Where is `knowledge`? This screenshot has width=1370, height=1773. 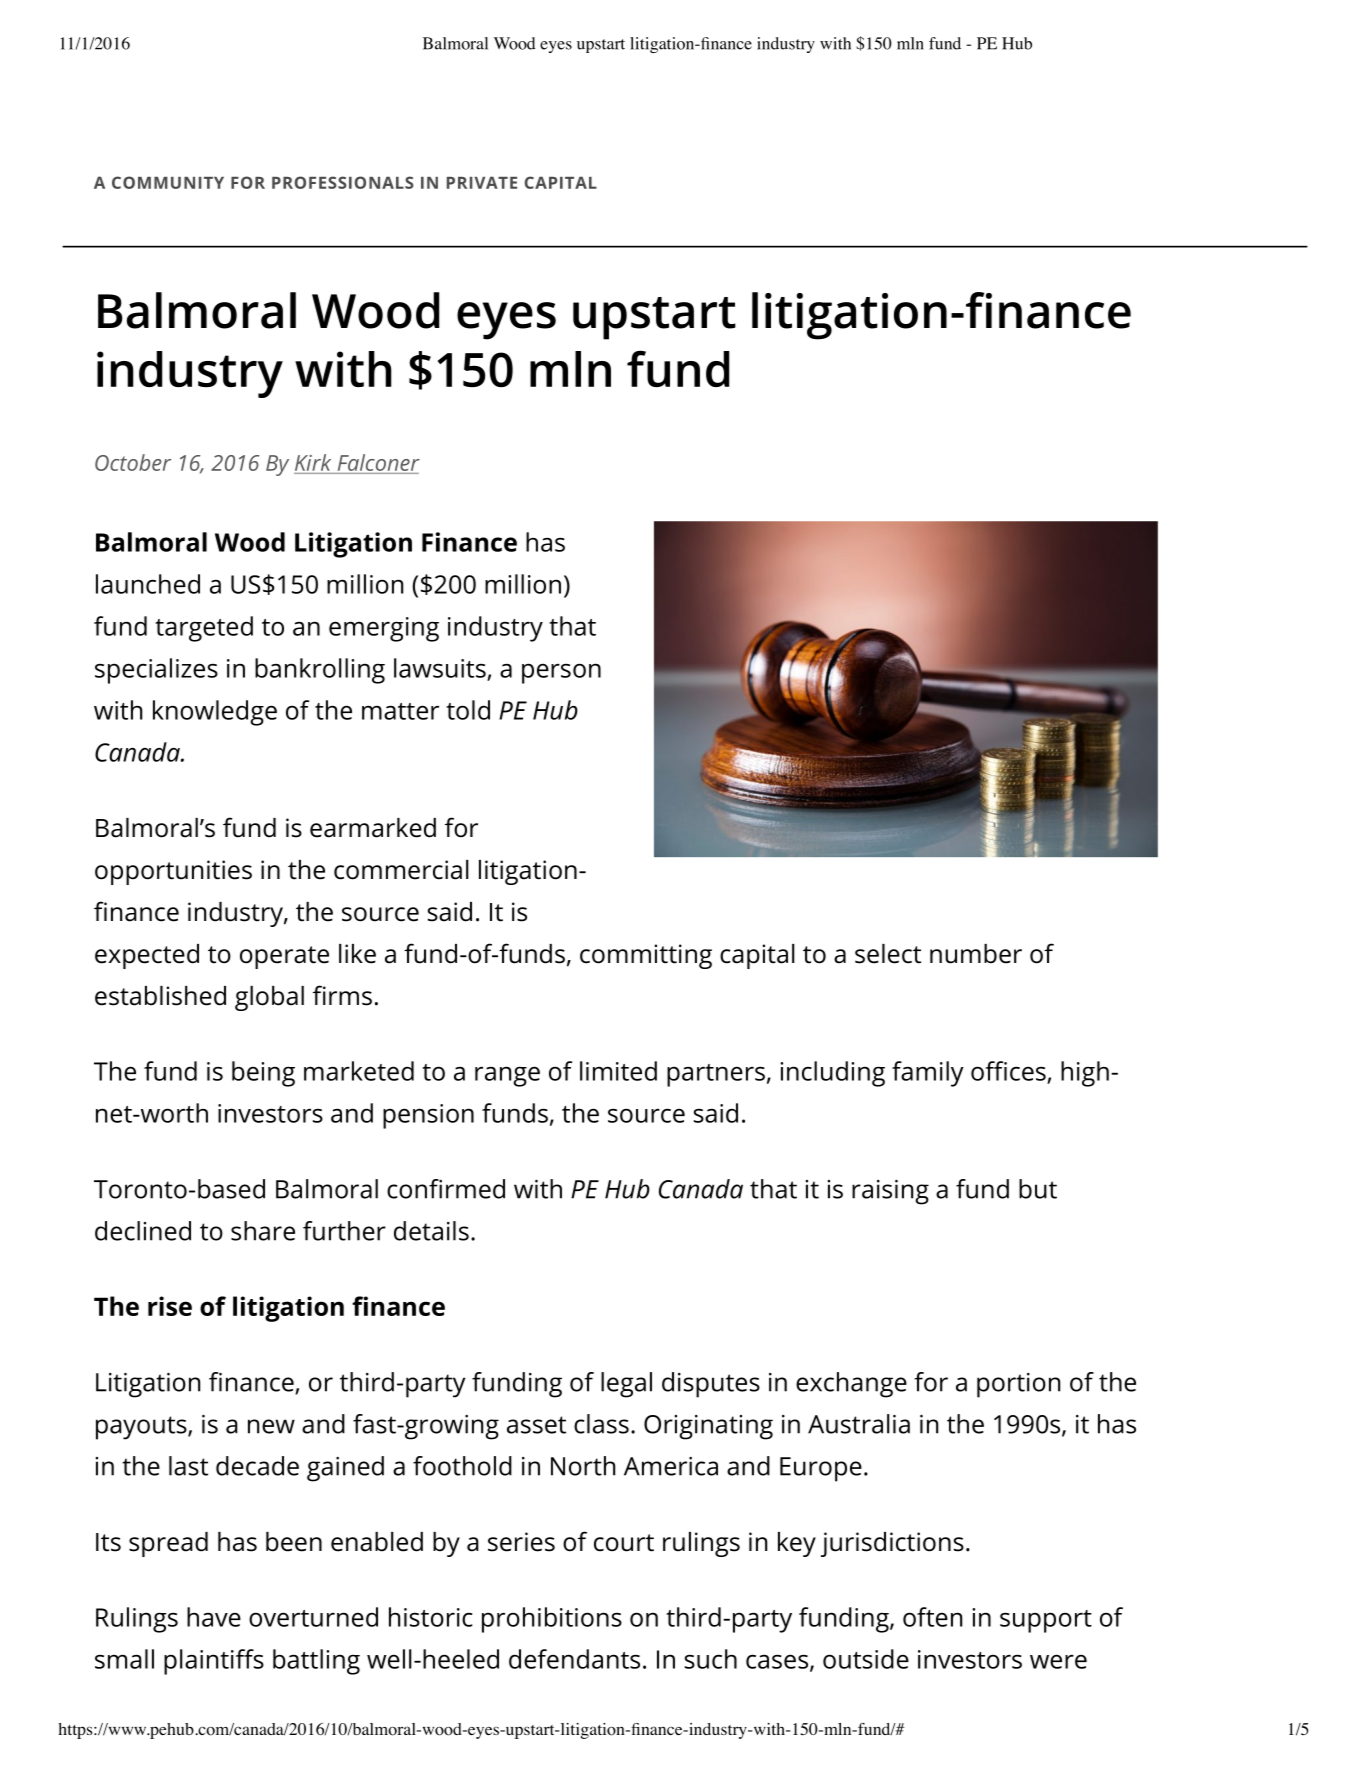
knowledge is located at coordinates (215, 713).
